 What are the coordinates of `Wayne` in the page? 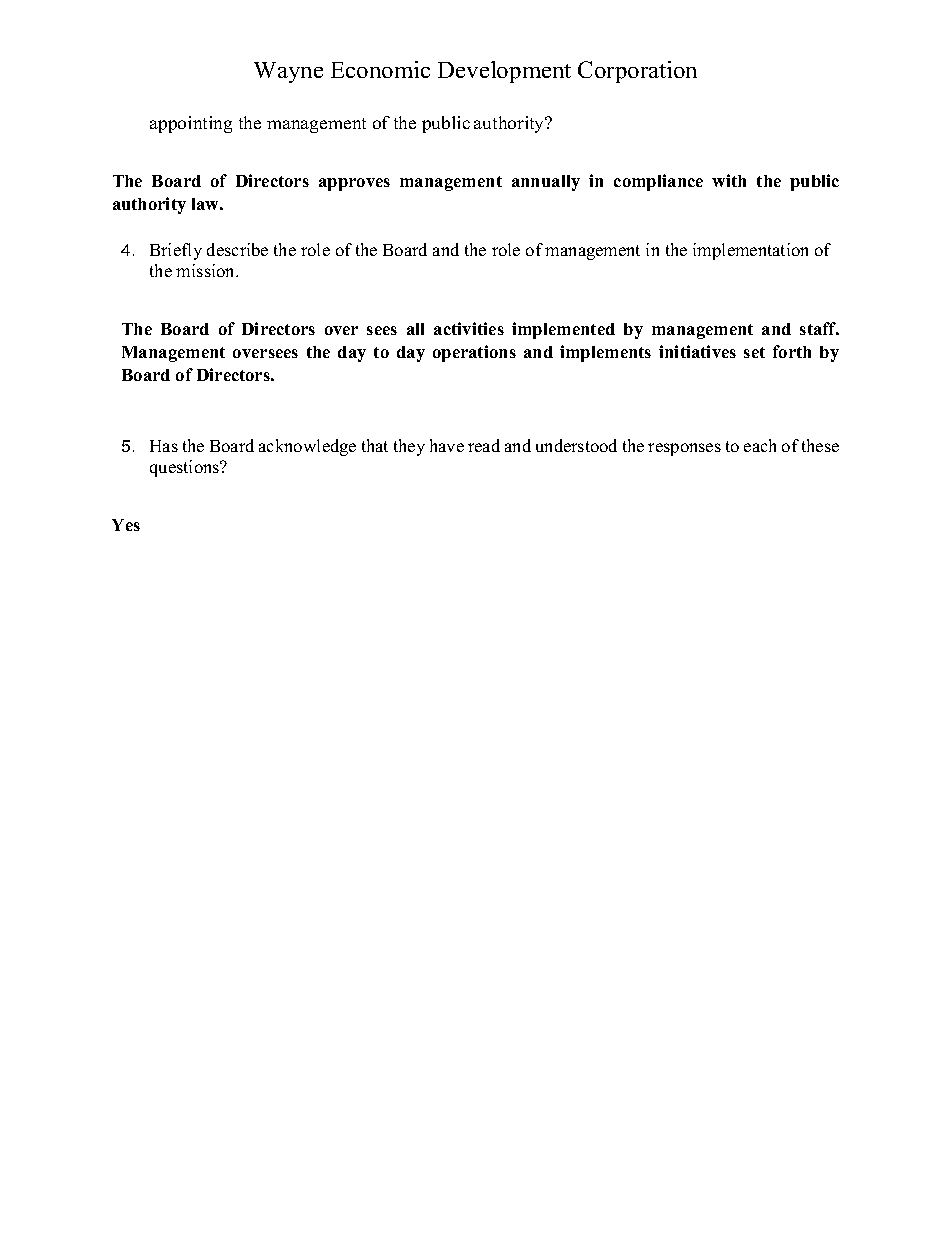 It's located at (288, 72).
